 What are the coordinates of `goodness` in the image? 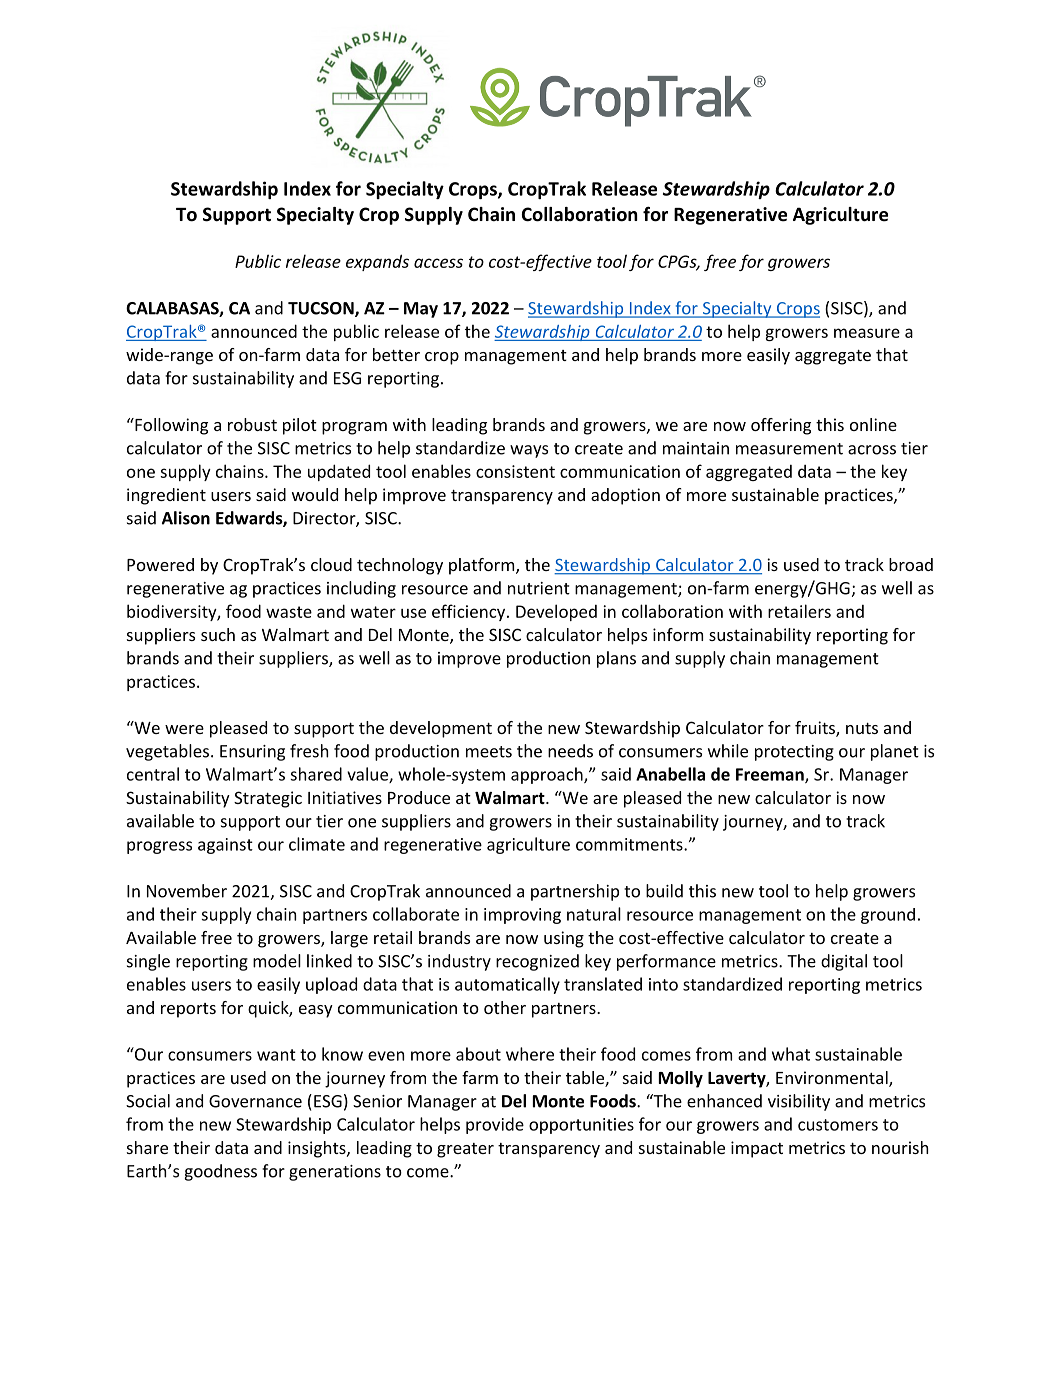 It's located at (220, 1172).
